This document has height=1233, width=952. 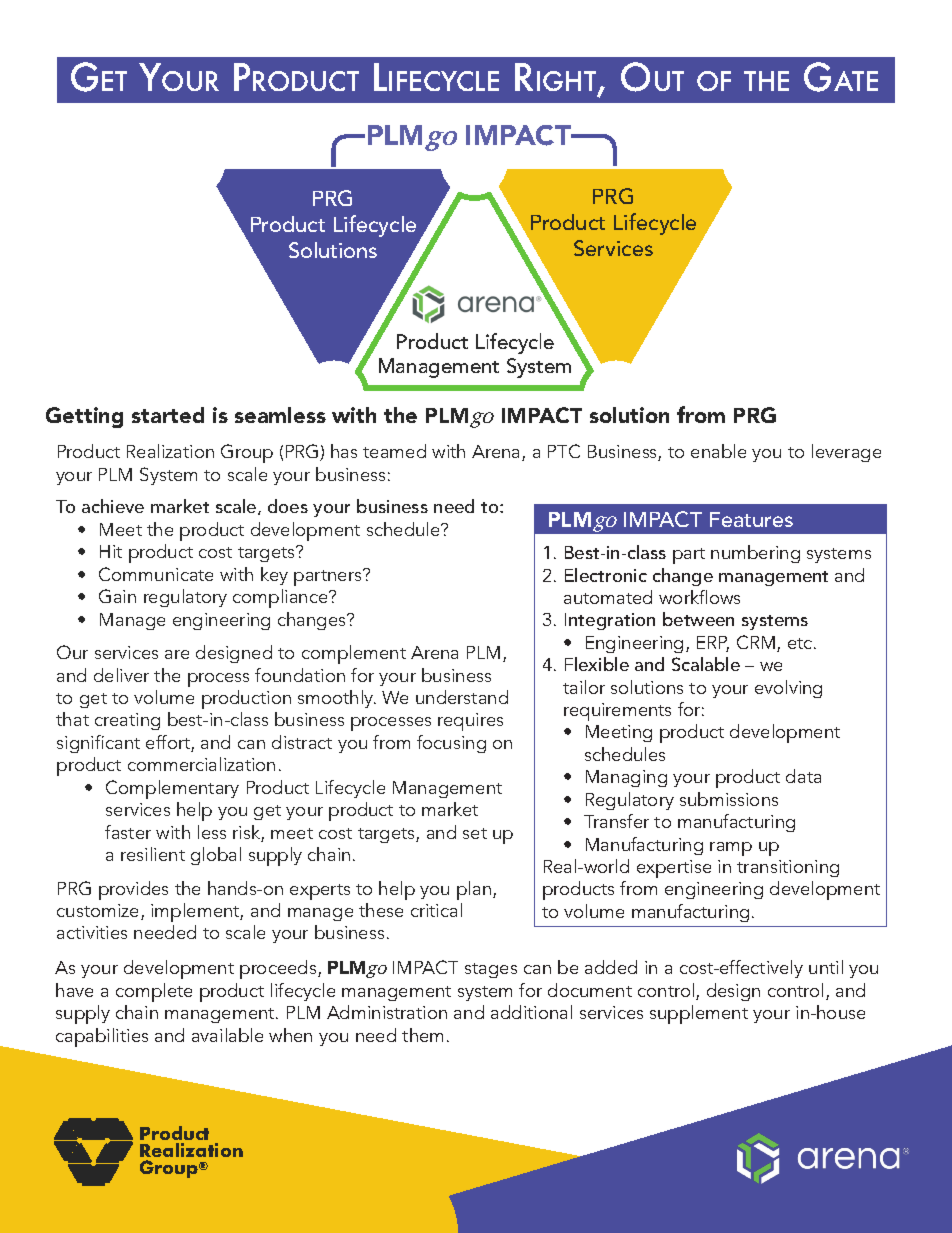 I want to click on numbering, so click(x=755, y=554).
